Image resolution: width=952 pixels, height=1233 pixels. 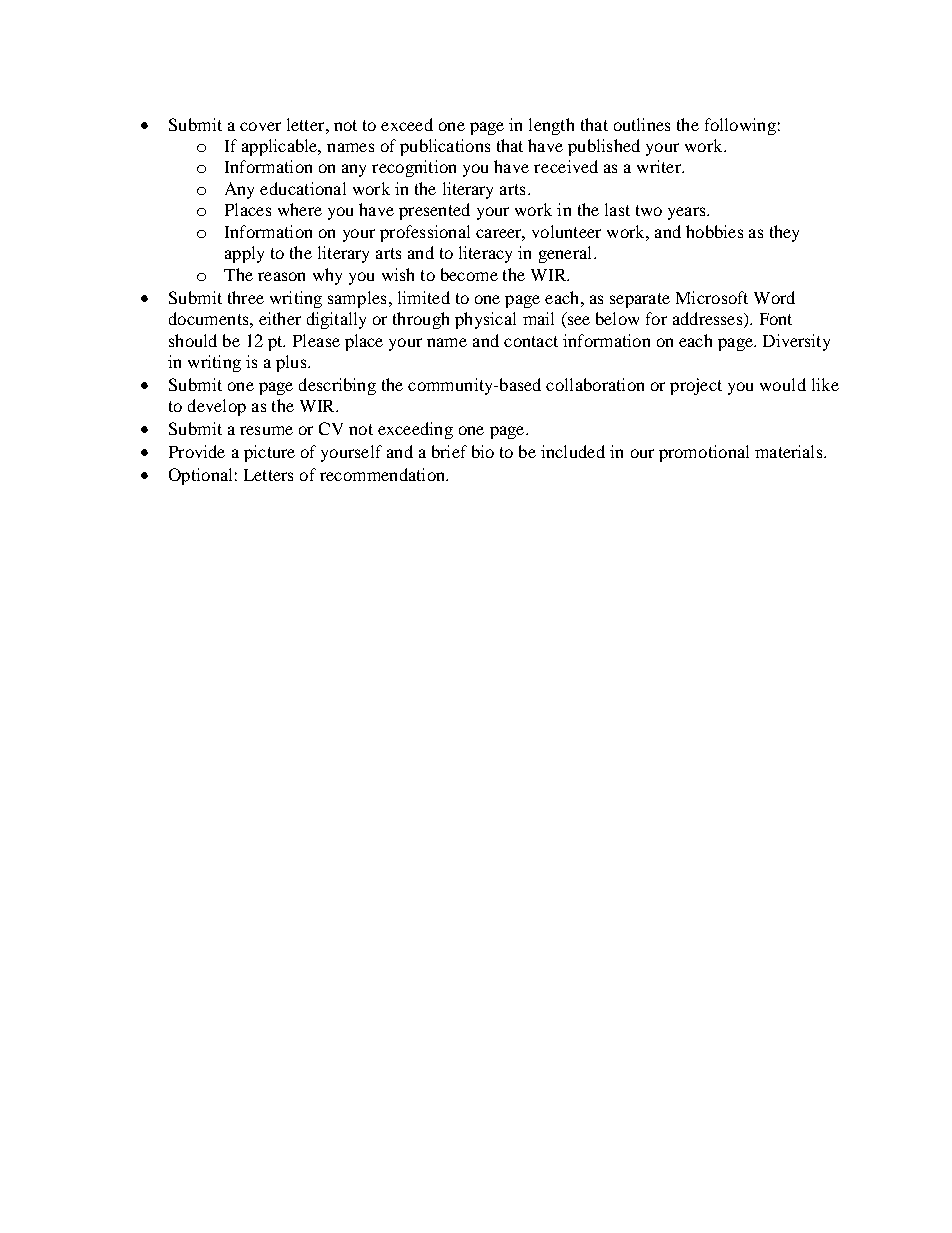 I want to click on bio, so click(x=483, y=451).
